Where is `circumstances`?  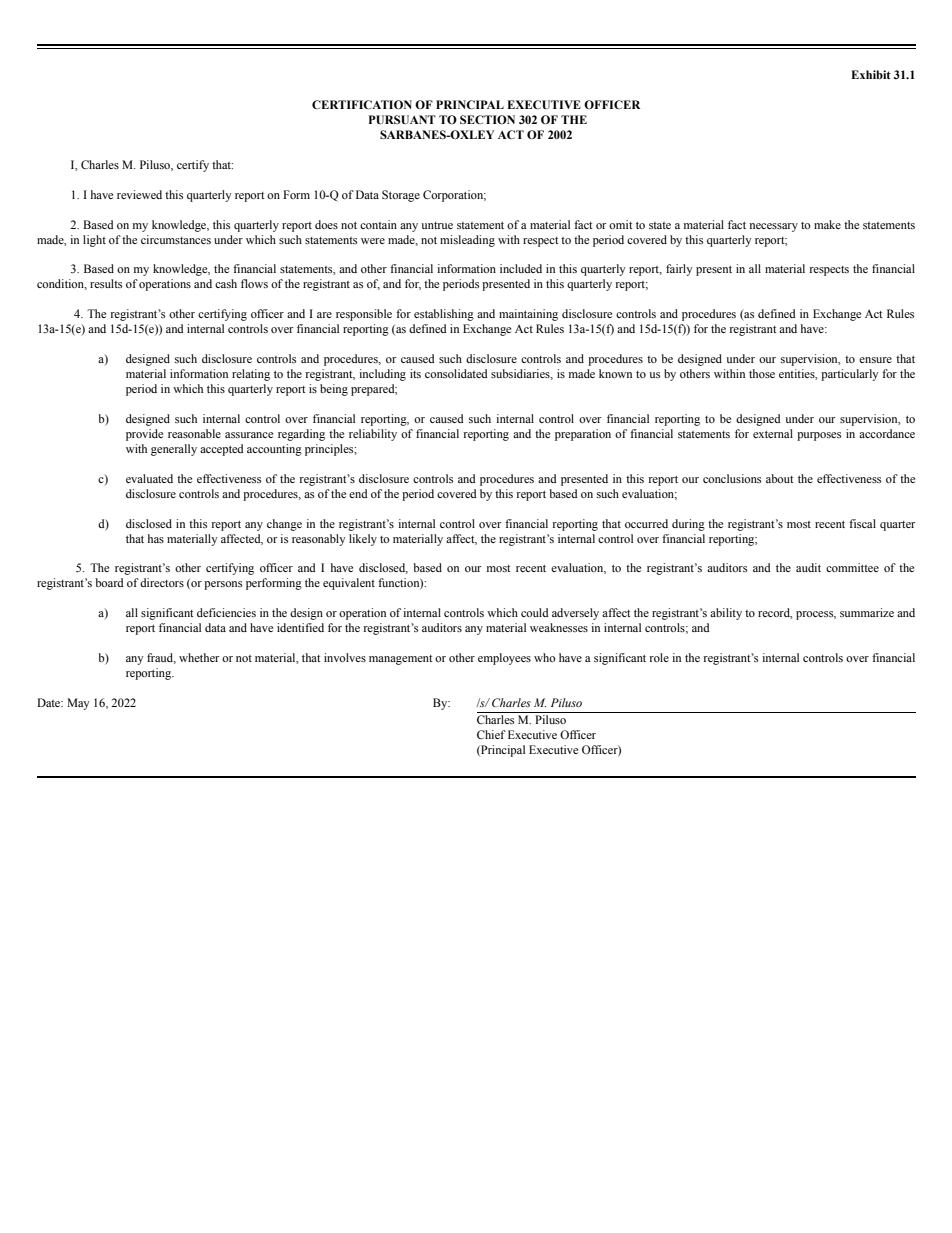 circumstances is located at coordinates (176, 239).
